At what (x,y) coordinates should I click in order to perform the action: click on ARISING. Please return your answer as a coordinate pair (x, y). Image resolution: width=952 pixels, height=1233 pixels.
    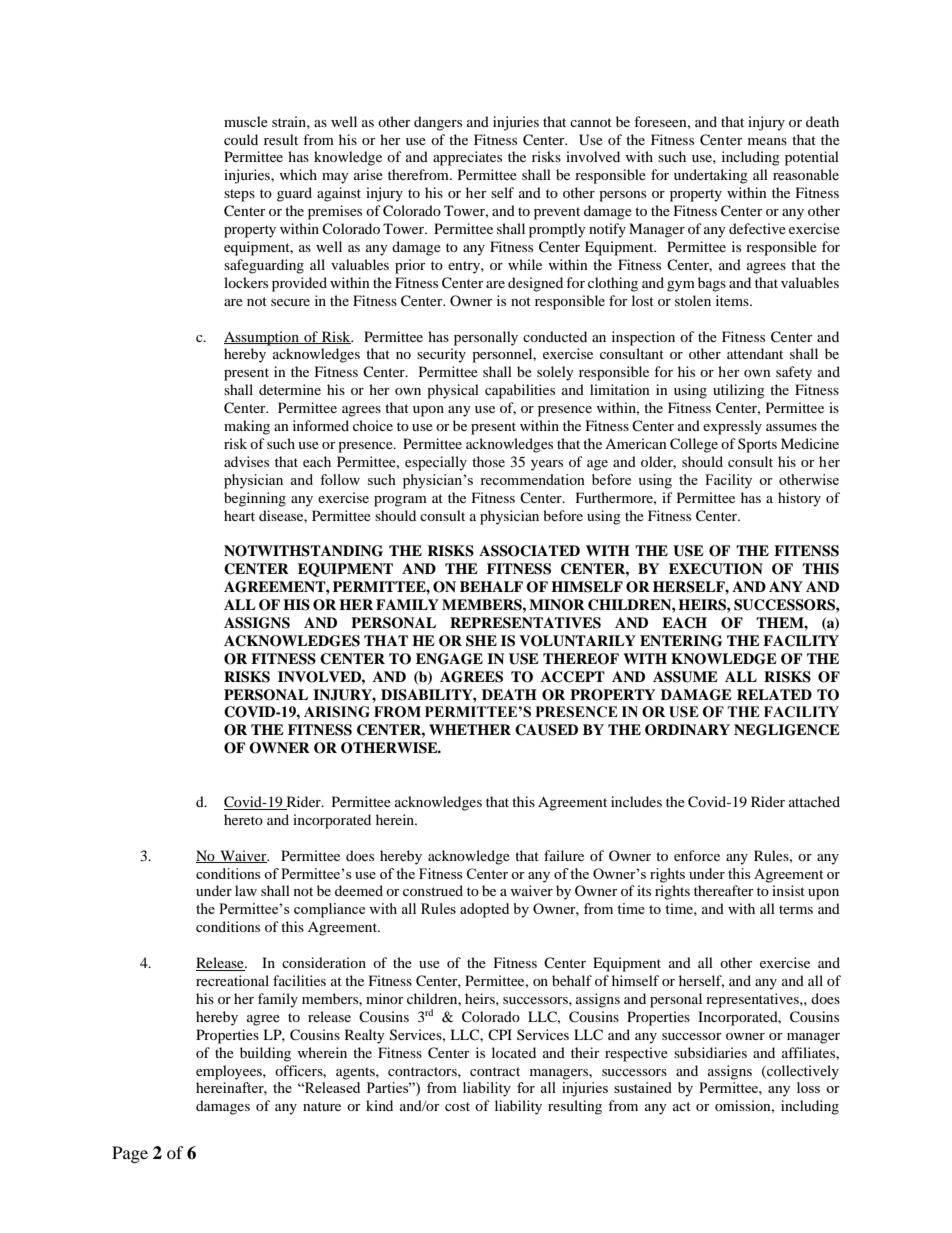
    Looking at the image, I should click on (337, 712).
